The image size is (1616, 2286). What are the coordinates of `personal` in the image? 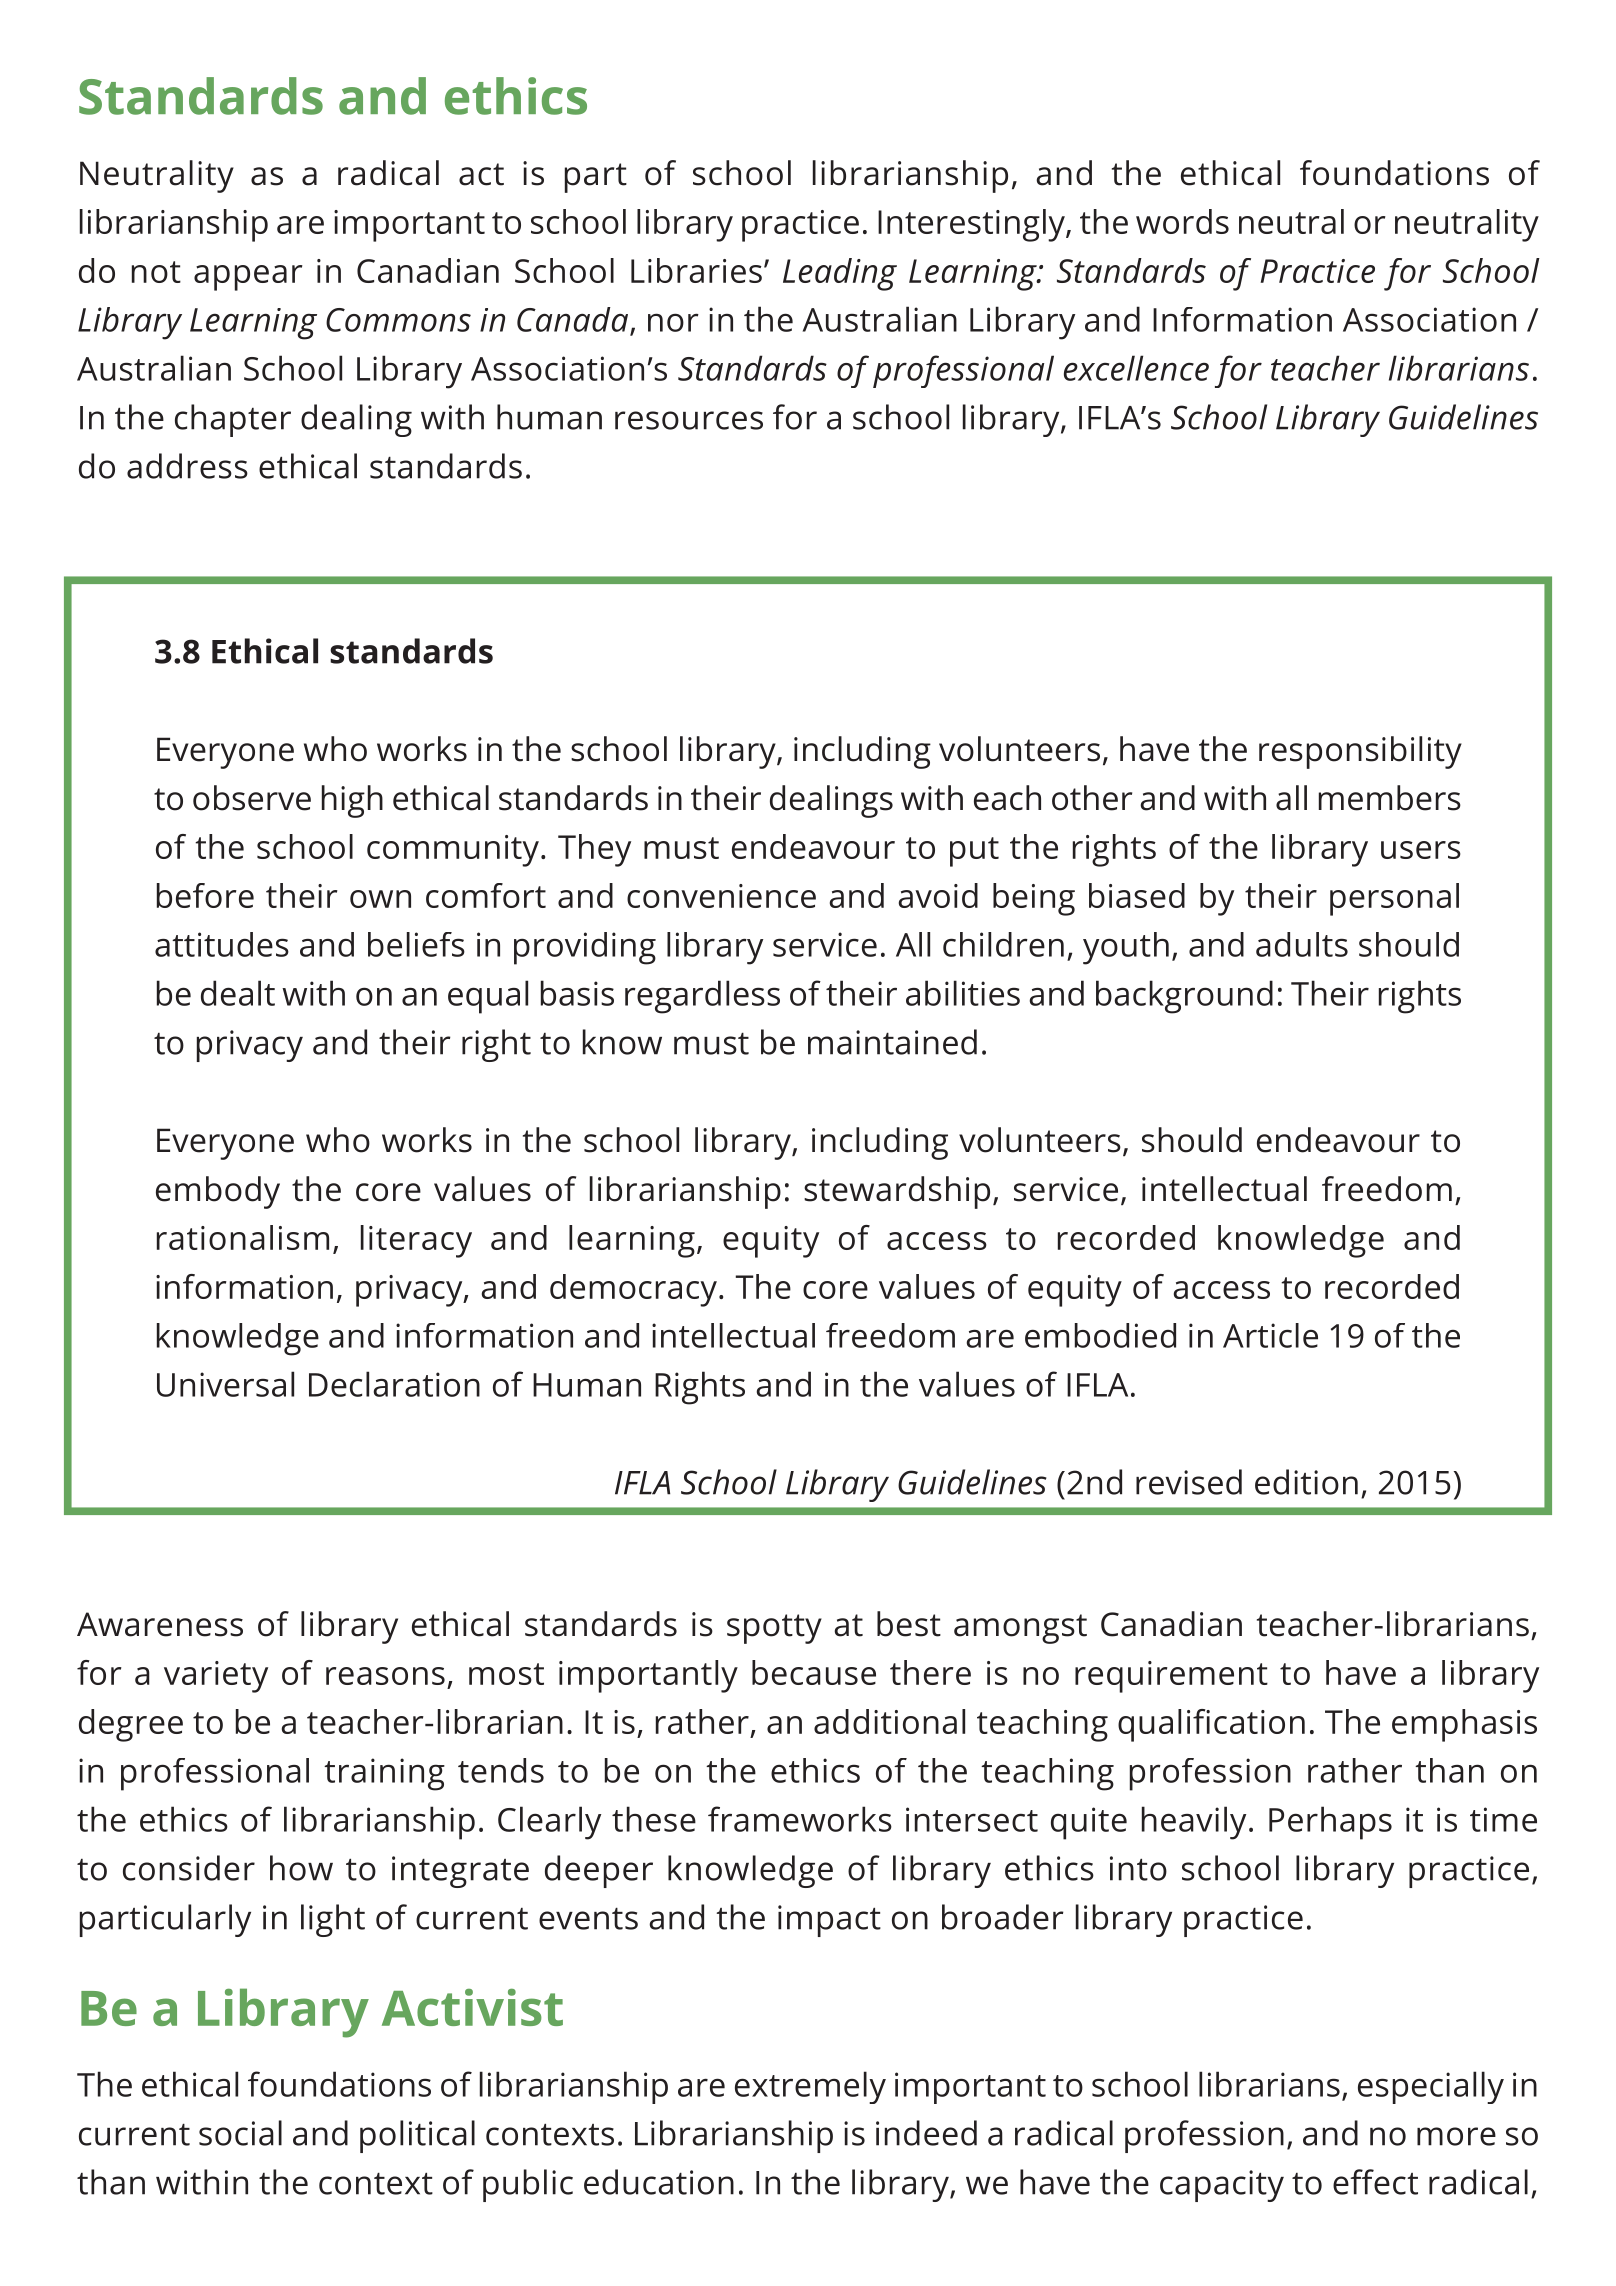 It's located at (1394, 899).
